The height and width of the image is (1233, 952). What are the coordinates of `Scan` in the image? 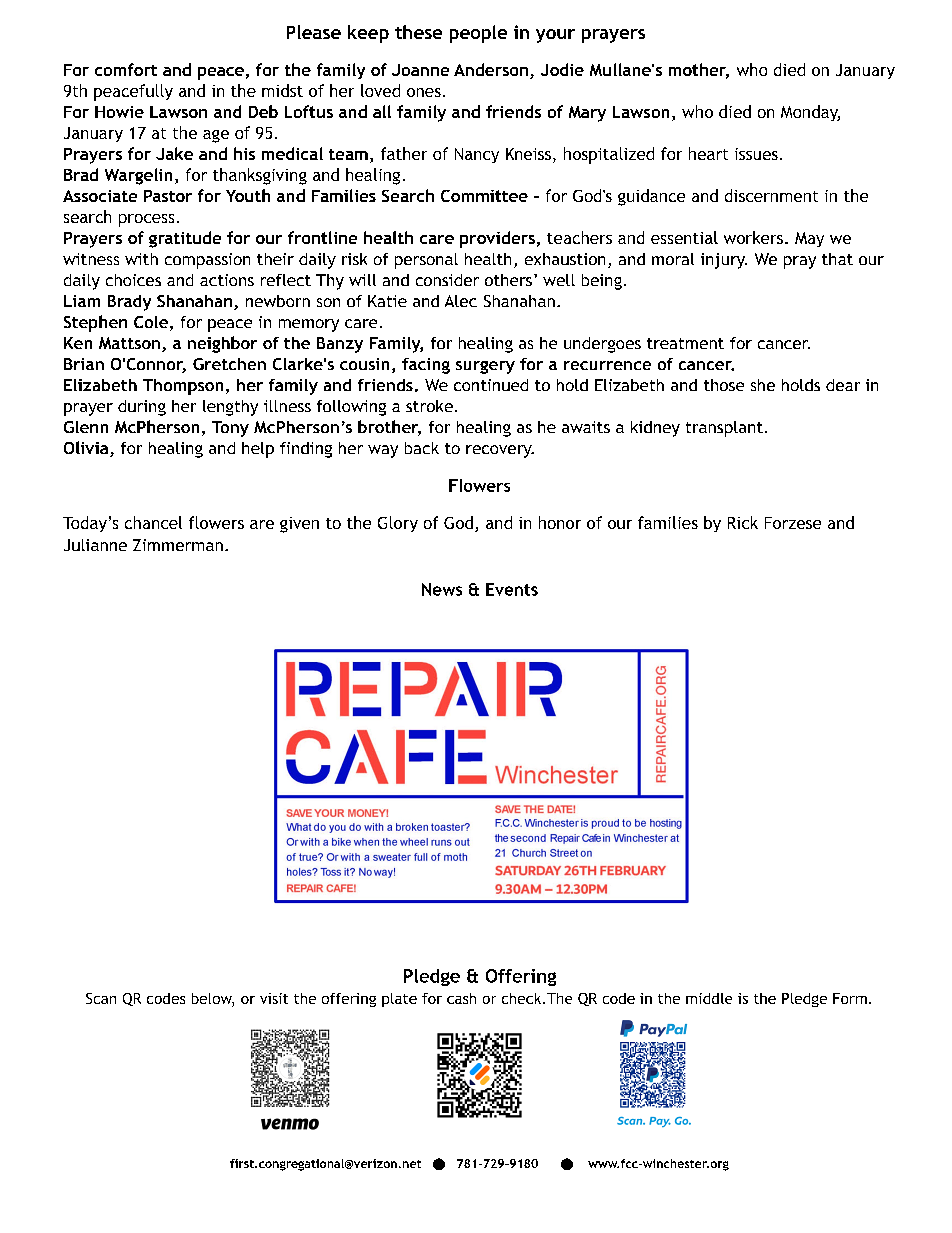 It's located at (101, 998).
